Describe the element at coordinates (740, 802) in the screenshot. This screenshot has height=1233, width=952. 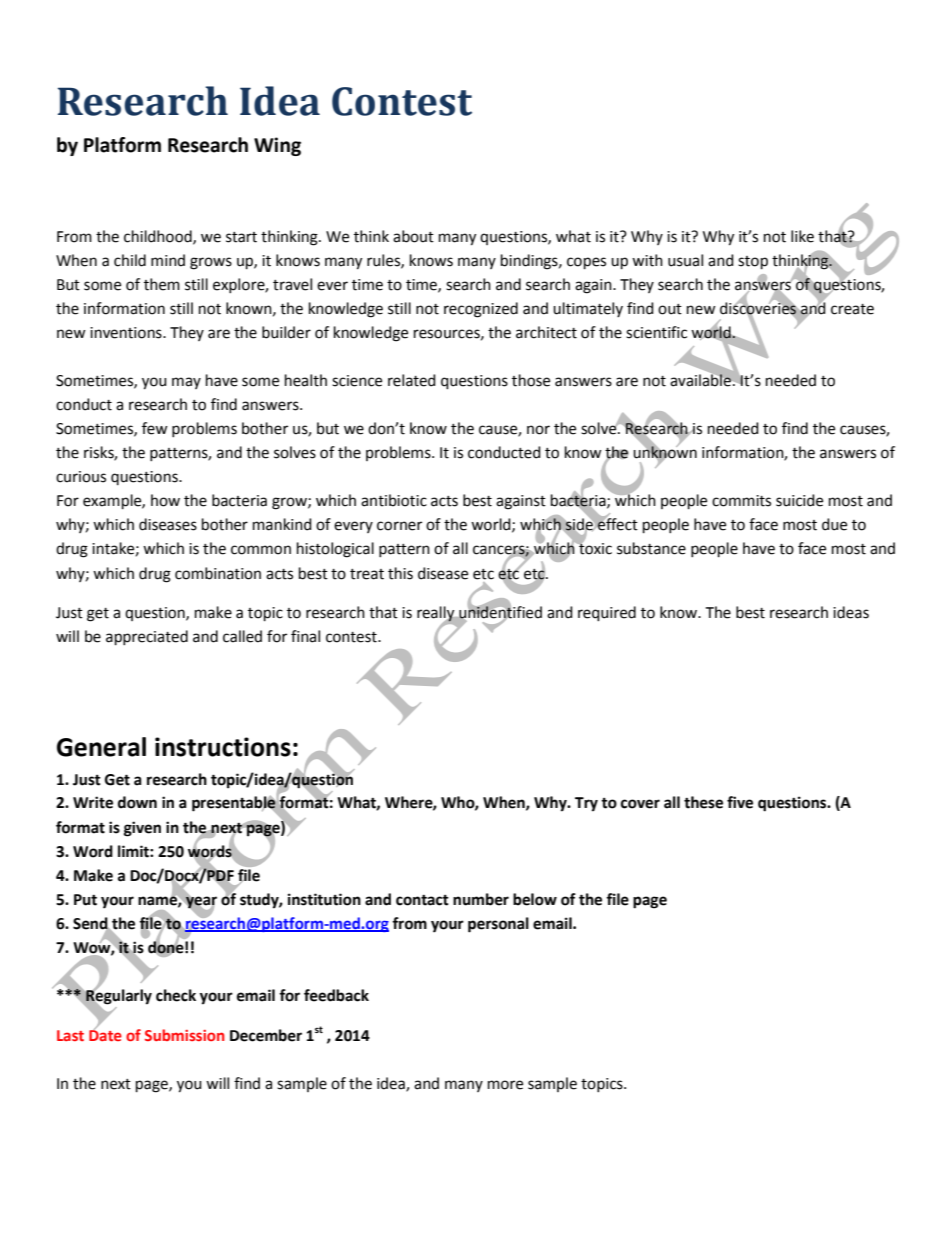
I see `five` at that location.
